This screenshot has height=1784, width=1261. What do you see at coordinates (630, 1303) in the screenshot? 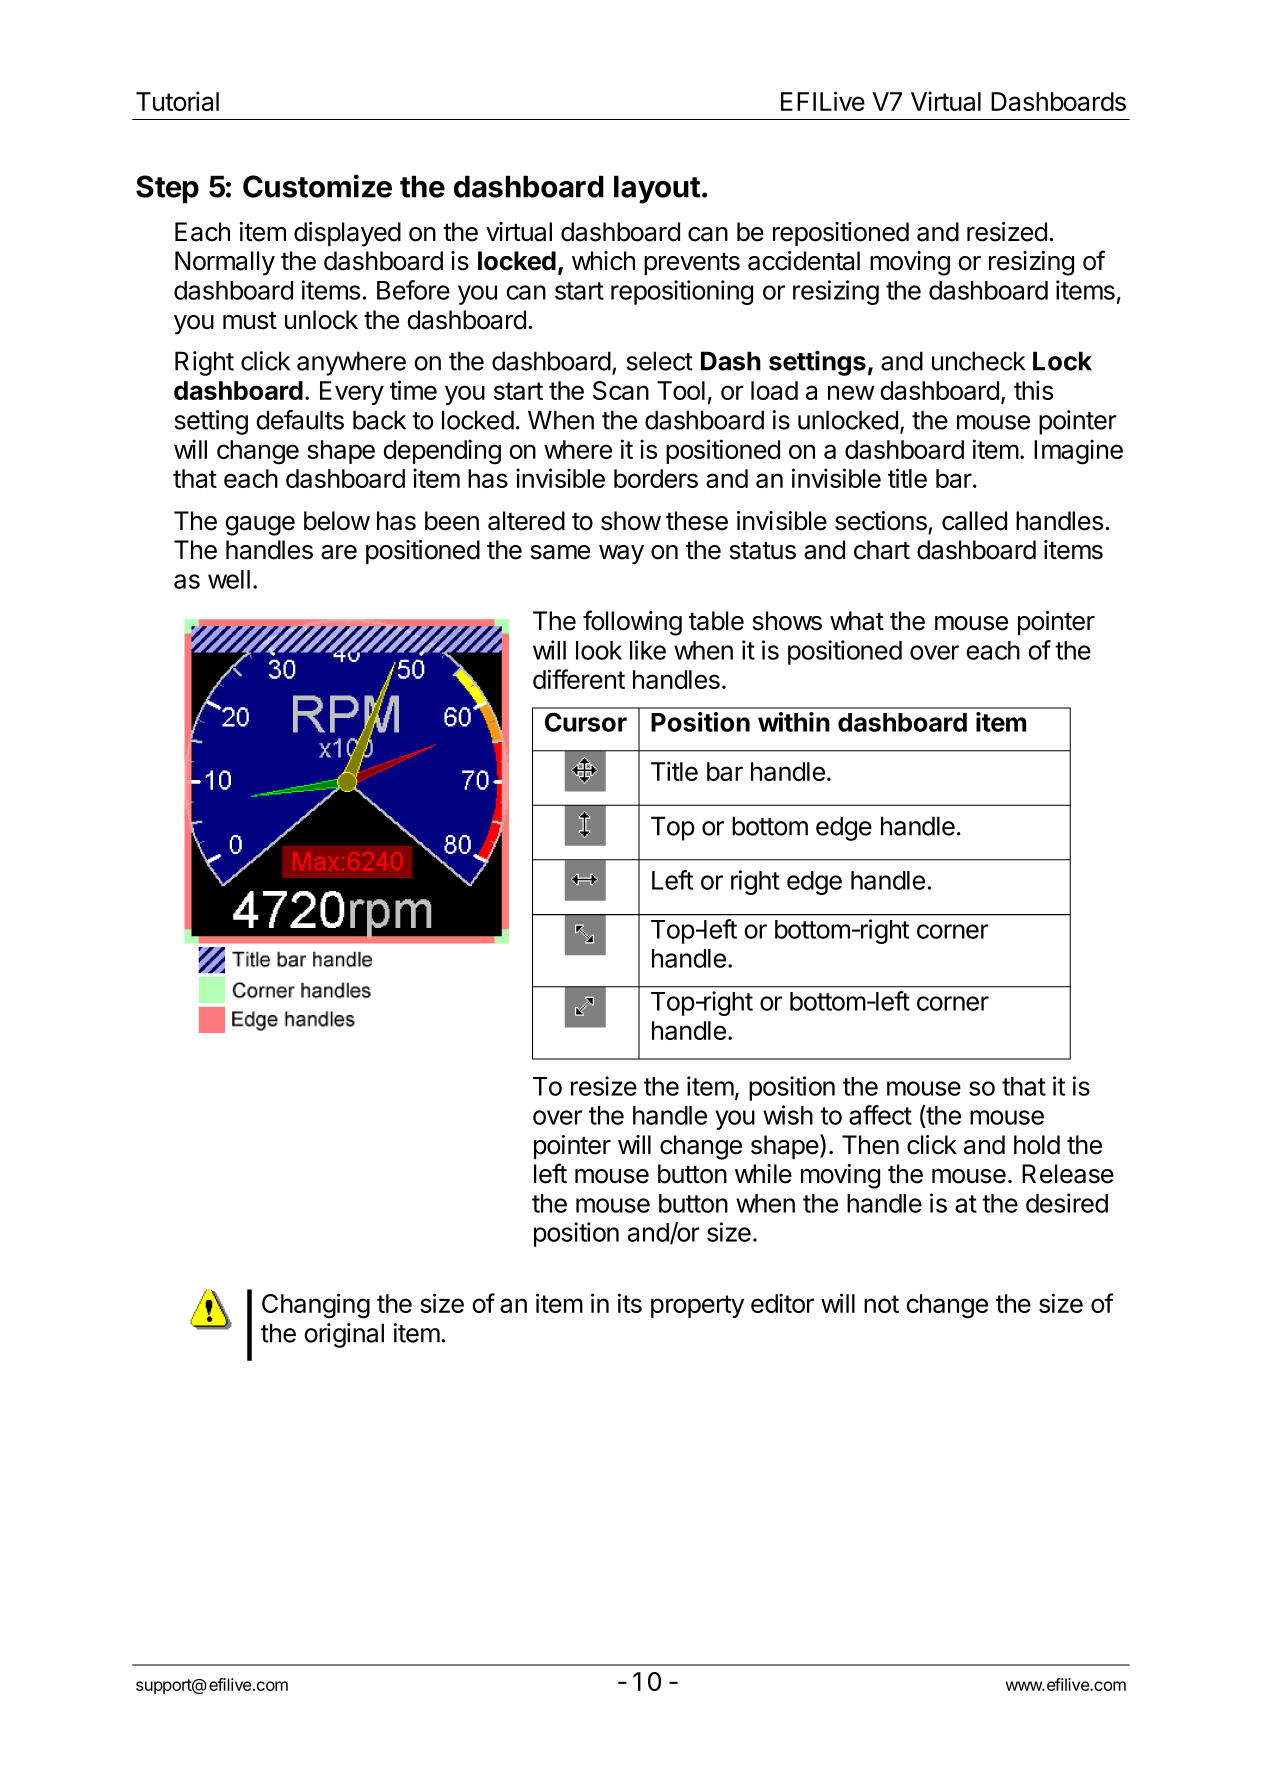
I see `its` at bounding box center [630, 1303].
